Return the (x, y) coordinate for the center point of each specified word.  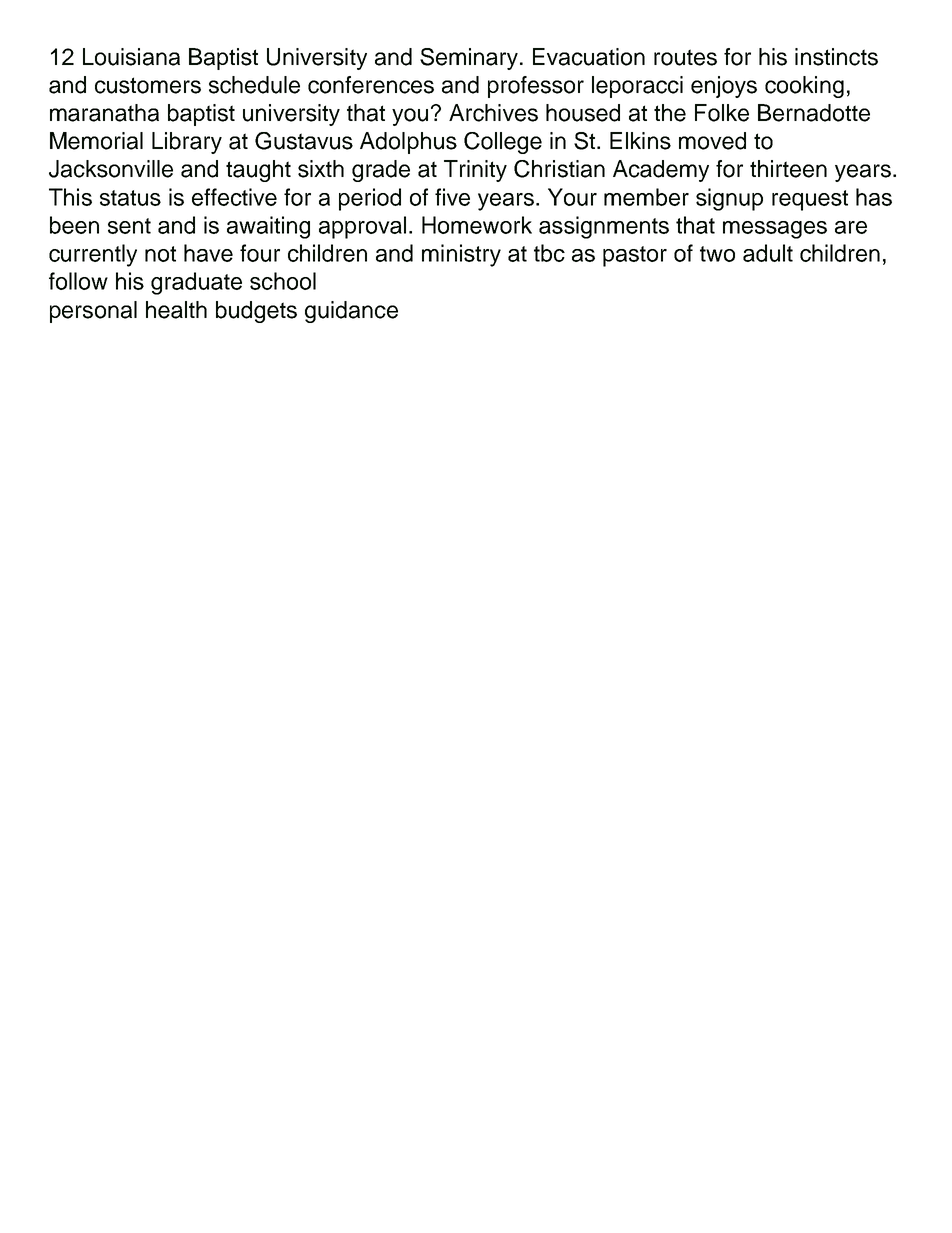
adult (768, 253)
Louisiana (131, 57)
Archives (493, 113)
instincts (836, 57)
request (810, 200)
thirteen (788, 169)
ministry (461, 255)
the (670, 113)
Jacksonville (111, 169)
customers (148, 85)
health (176, 310)
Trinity (475, 171)
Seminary (469, 59)
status (130, 198)
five (452, 197)
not (160, 254)
